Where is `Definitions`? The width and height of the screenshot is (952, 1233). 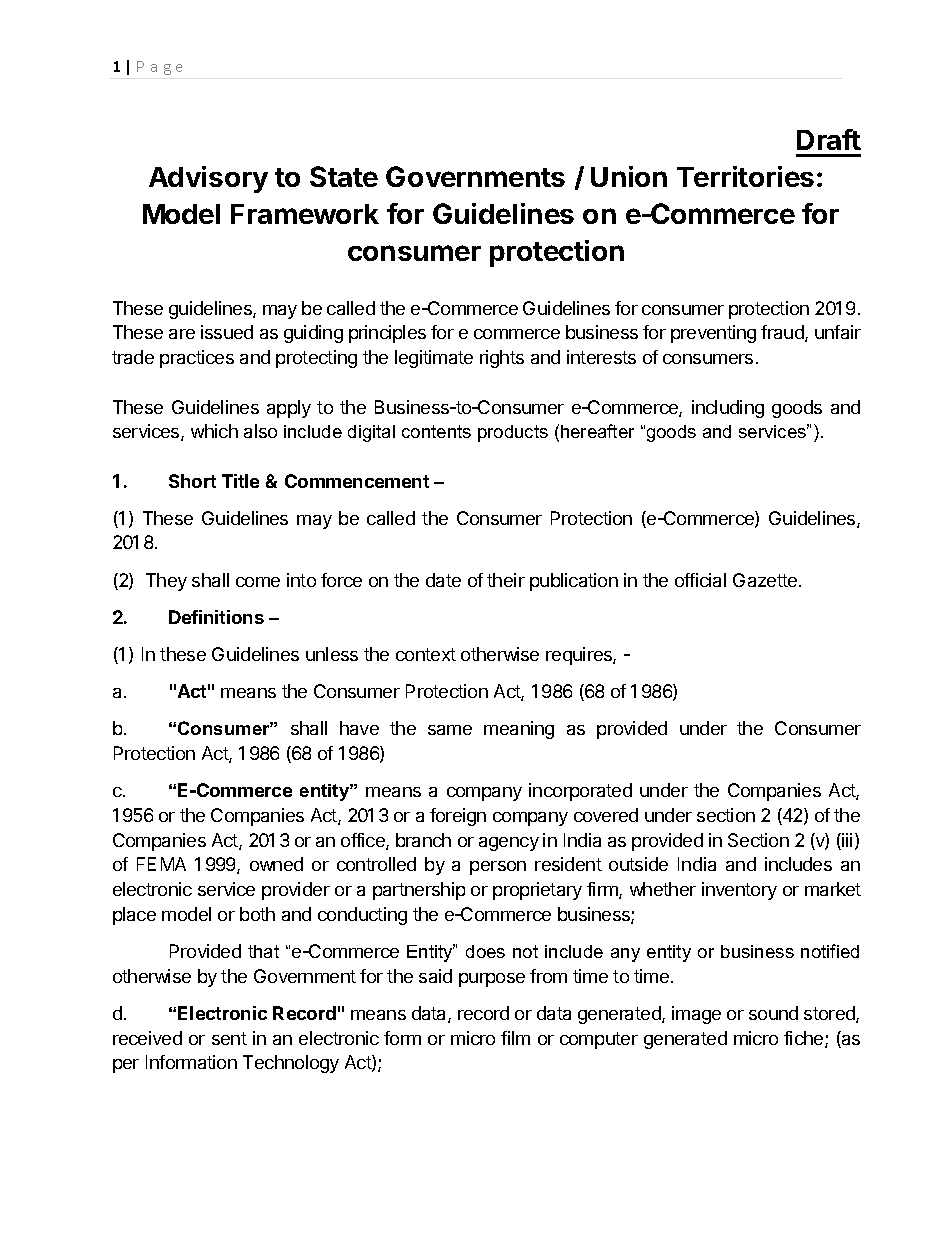 Definitions is located at coordinates (216, 617).
